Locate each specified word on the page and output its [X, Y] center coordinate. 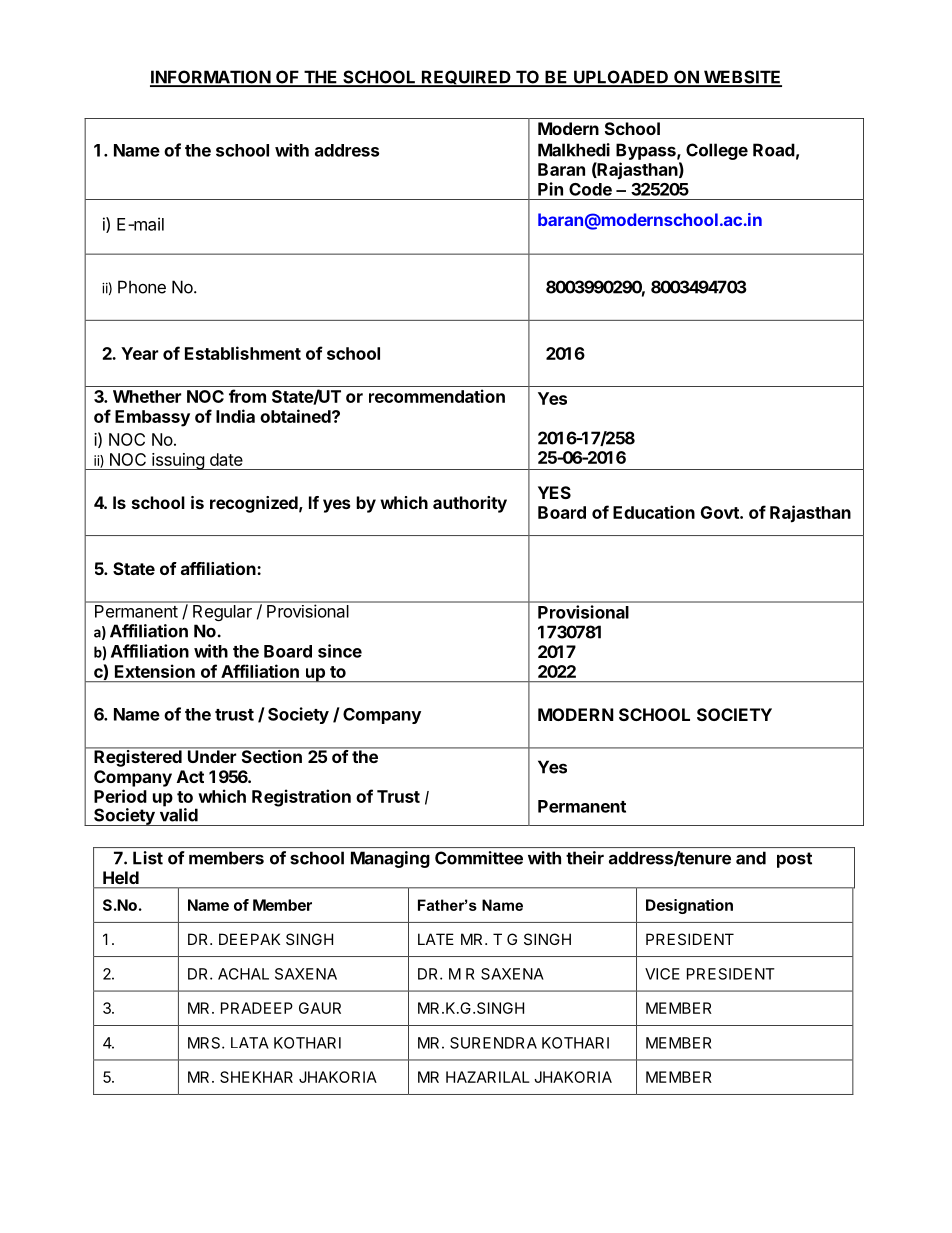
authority [470, 504]
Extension [155, 671]
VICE [662, 974]
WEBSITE [742, 78]
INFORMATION [211, 78]
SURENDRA [493, 1043]
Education [654, 512]
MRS [205, 1043]
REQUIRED [466, 78]
